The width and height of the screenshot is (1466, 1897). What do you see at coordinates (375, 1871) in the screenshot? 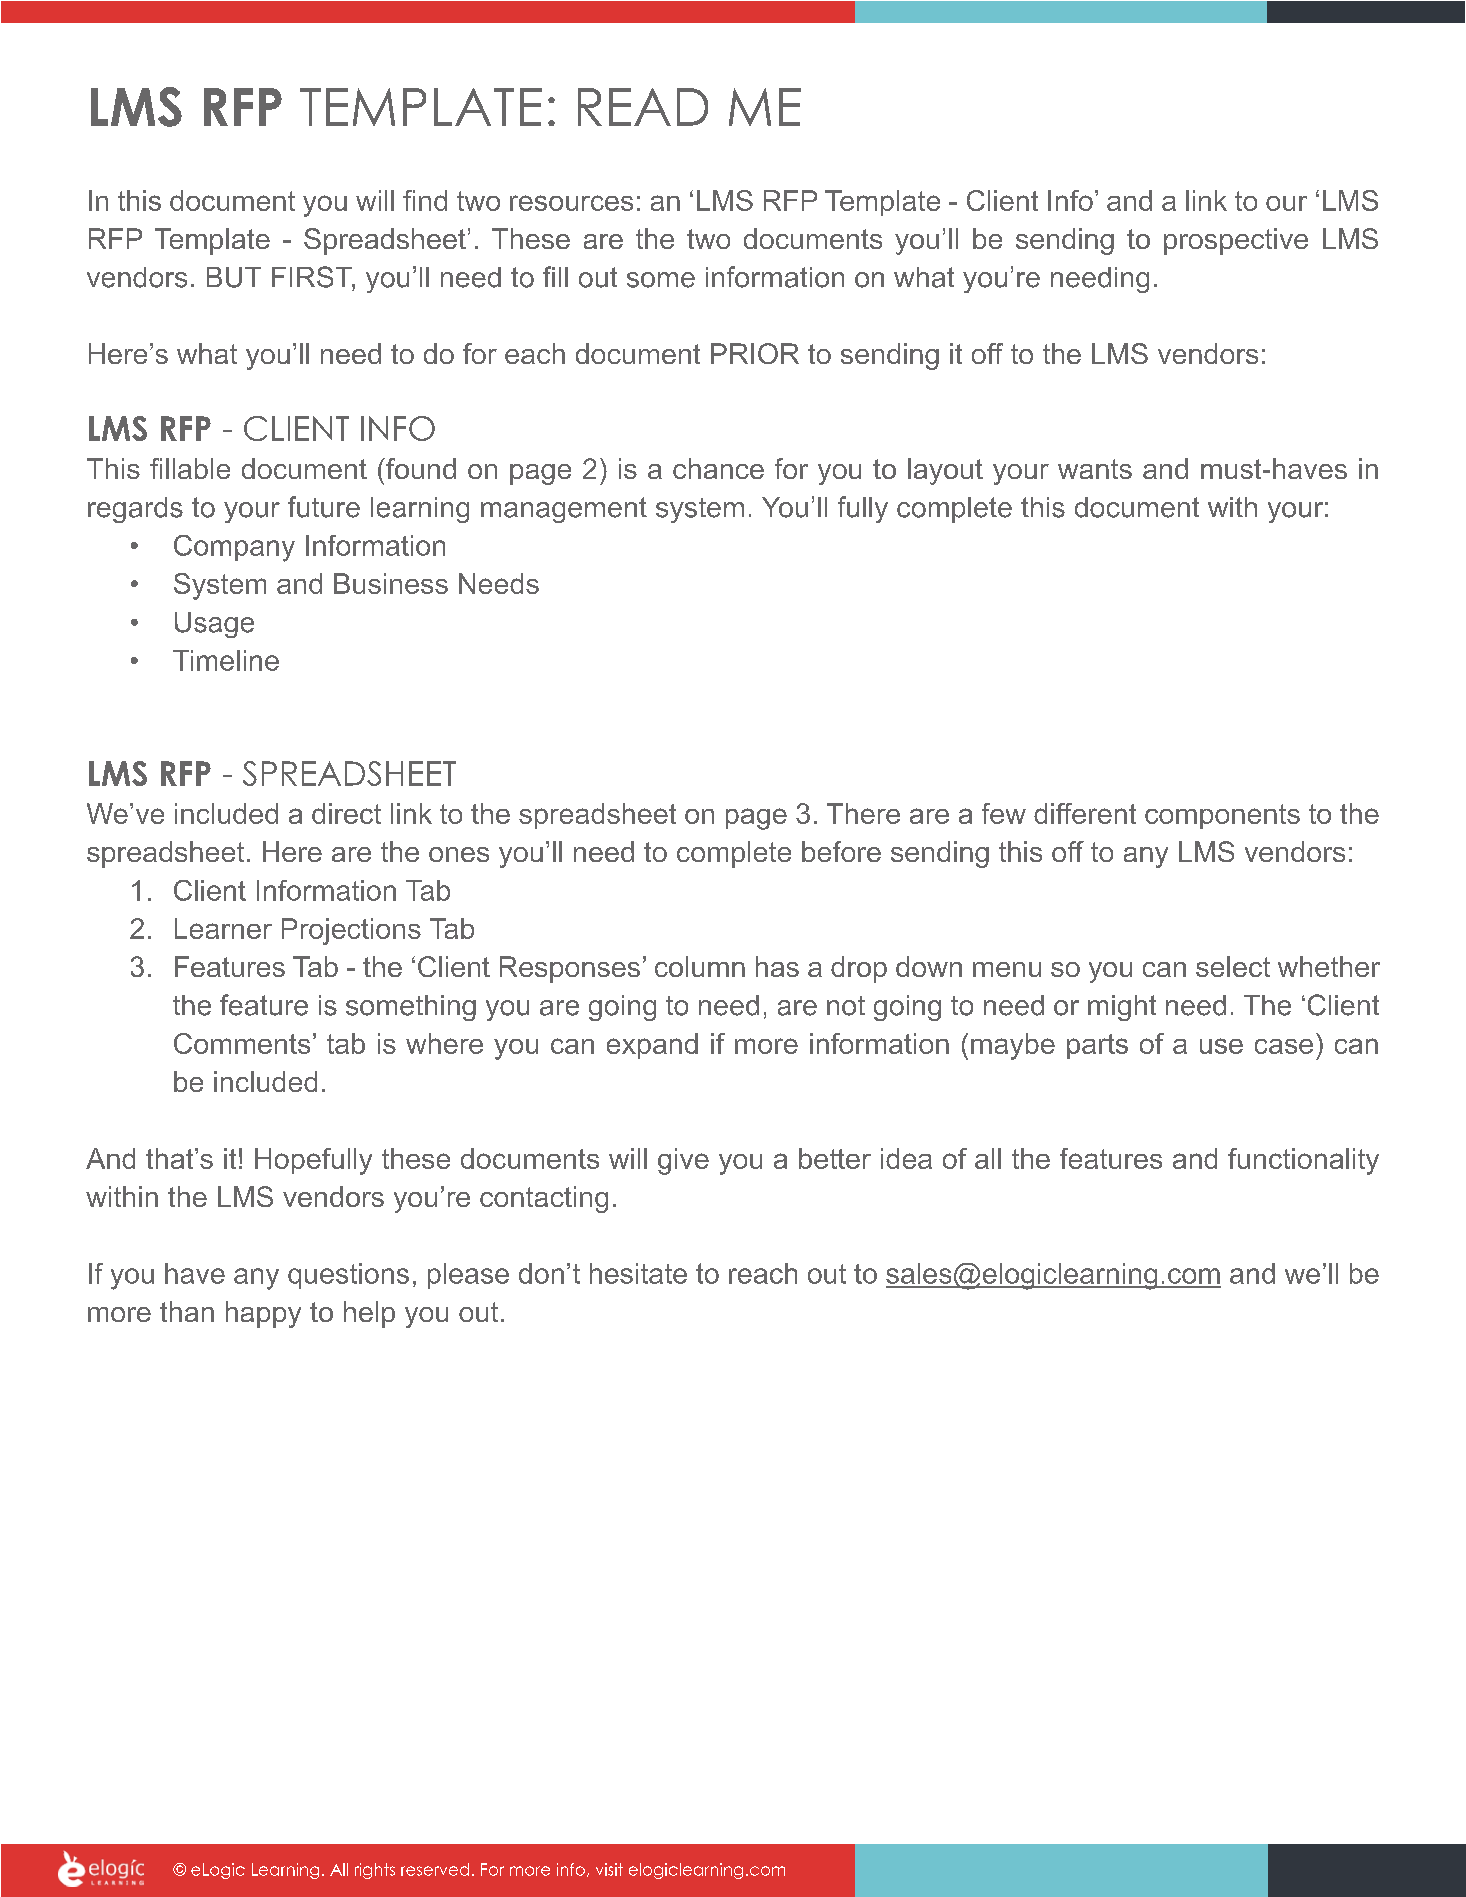
I see `rights` at bounding box center [375, 1871].
